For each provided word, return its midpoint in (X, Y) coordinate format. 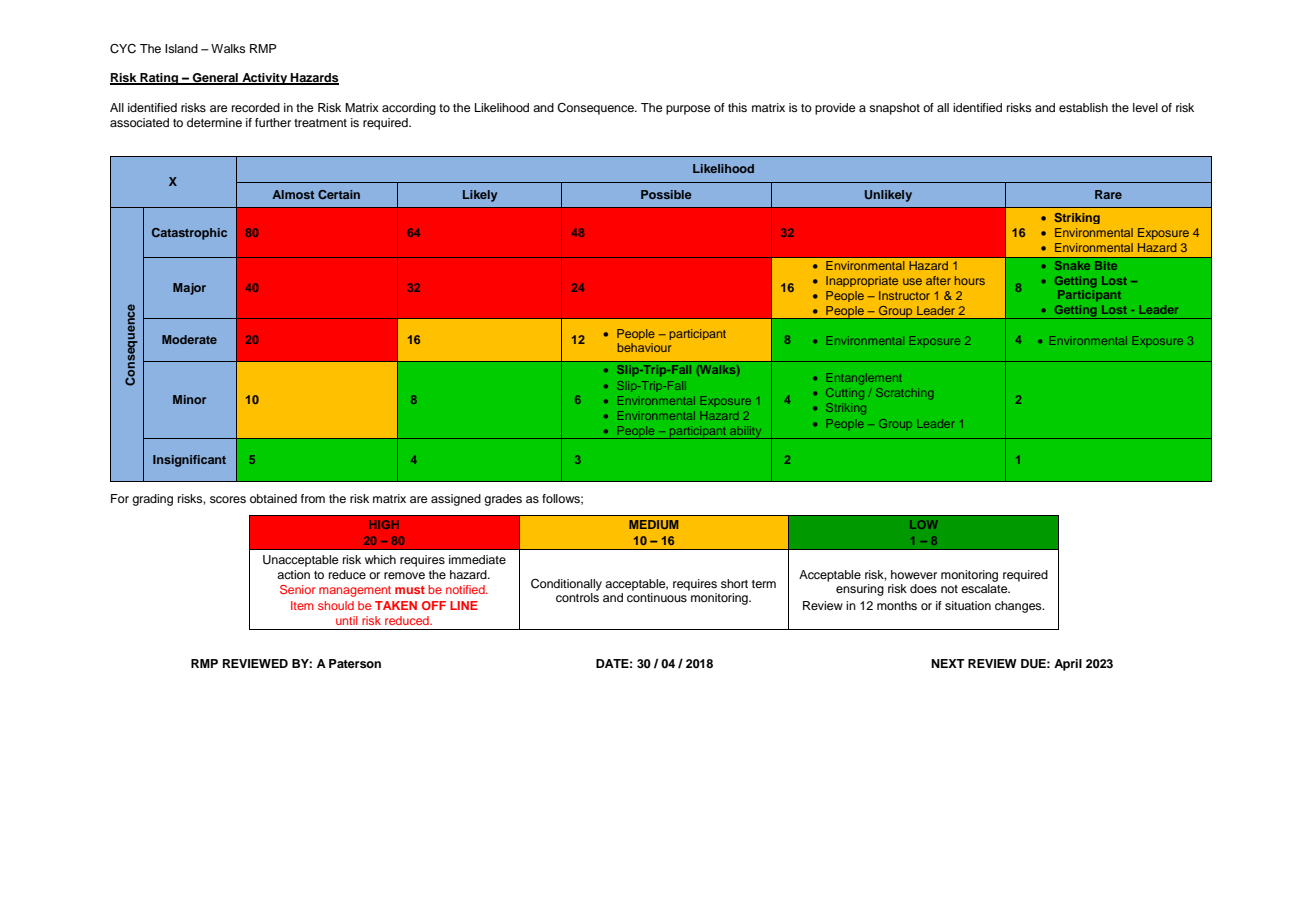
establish (1083, 107)
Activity (265, 79)
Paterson (355, 663)
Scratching (904, 394)
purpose (688, 110)
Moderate (189, 339)
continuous (658, 596)
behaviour (644, 347)
